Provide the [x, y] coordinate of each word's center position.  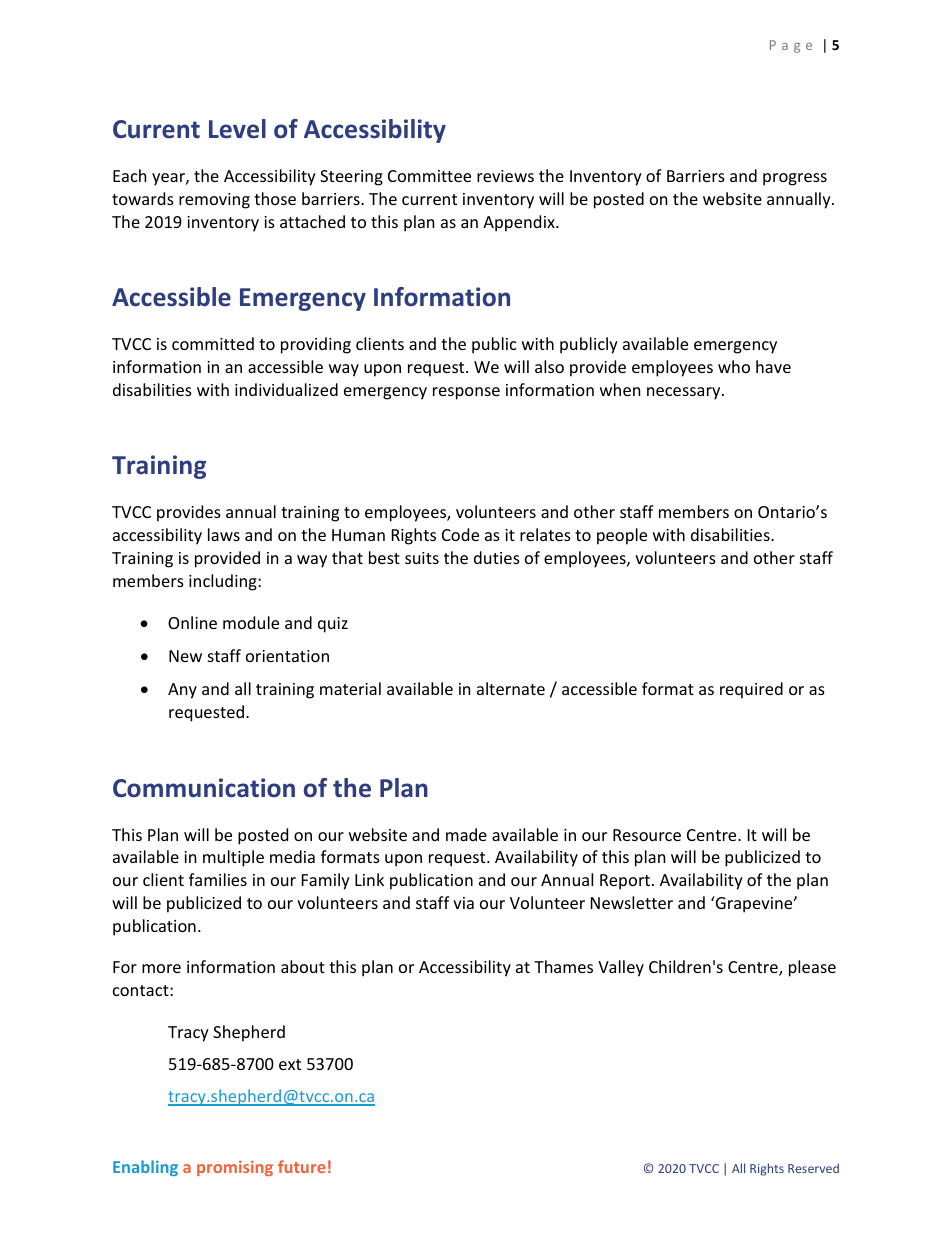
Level [237, 129]
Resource [647, 835]
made [466, 834]
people [622, 536]
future [301, 1166]
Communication [204, 788]
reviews [505, 176]
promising [235, 1168]
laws [224, 534]
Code [460, 534]
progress [795, 179]
